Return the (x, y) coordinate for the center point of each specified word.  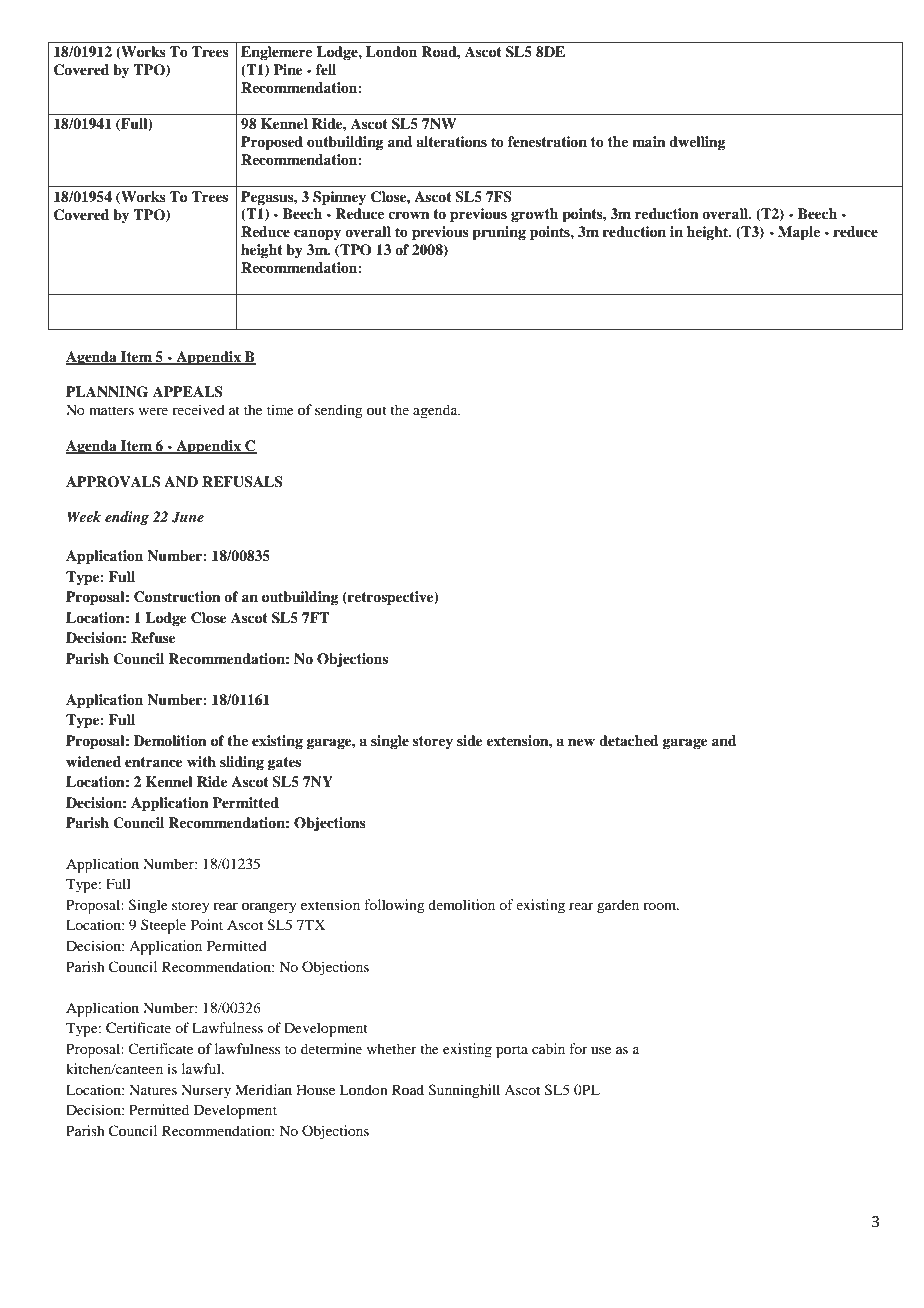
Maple (799, 233)
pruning (499, 233)
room (661, 906)
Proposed (272, 143)
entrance (154, 762)
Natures (153, 1089)
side (470, 740)
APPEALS (188, 392)
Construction (177, 597)
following (394, 906)
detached (629, 740)
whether (391, 1048)
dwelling (697, 143)
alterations (451, 141)
